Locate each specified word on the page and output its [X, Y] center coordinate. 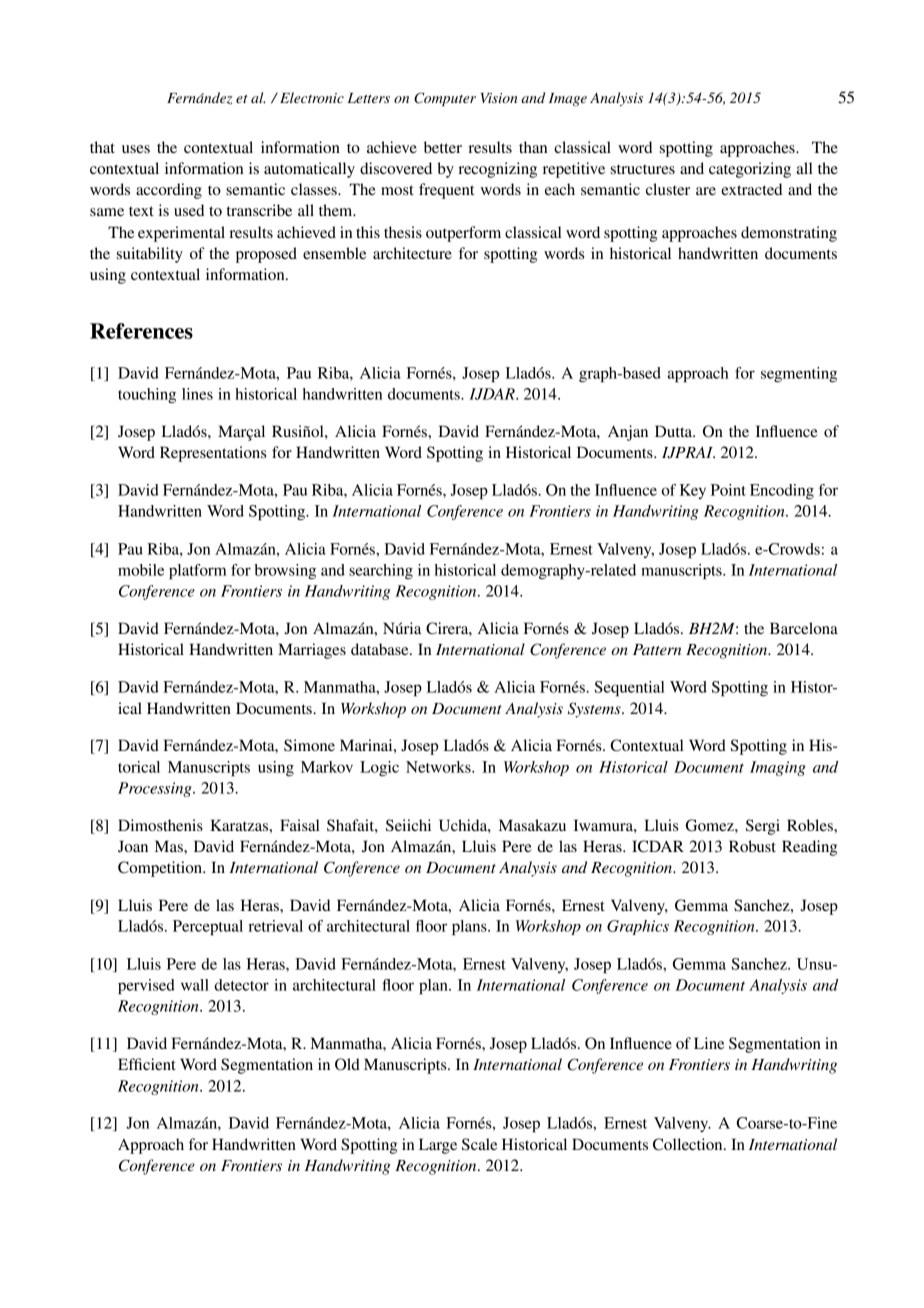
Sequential [629, 689]
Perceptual [208, 928]
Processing [156, 789]
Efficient [147, 1064]
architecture [412, 253]
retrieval [275, 926]
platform [198, 572]
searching [381, 571]
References [141, 331]
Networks [439, 767]
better [443, 147]
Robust [752, 846]
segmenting [799, 375]
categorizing [750, 170]
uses [136, 149]
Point [728, 490]
